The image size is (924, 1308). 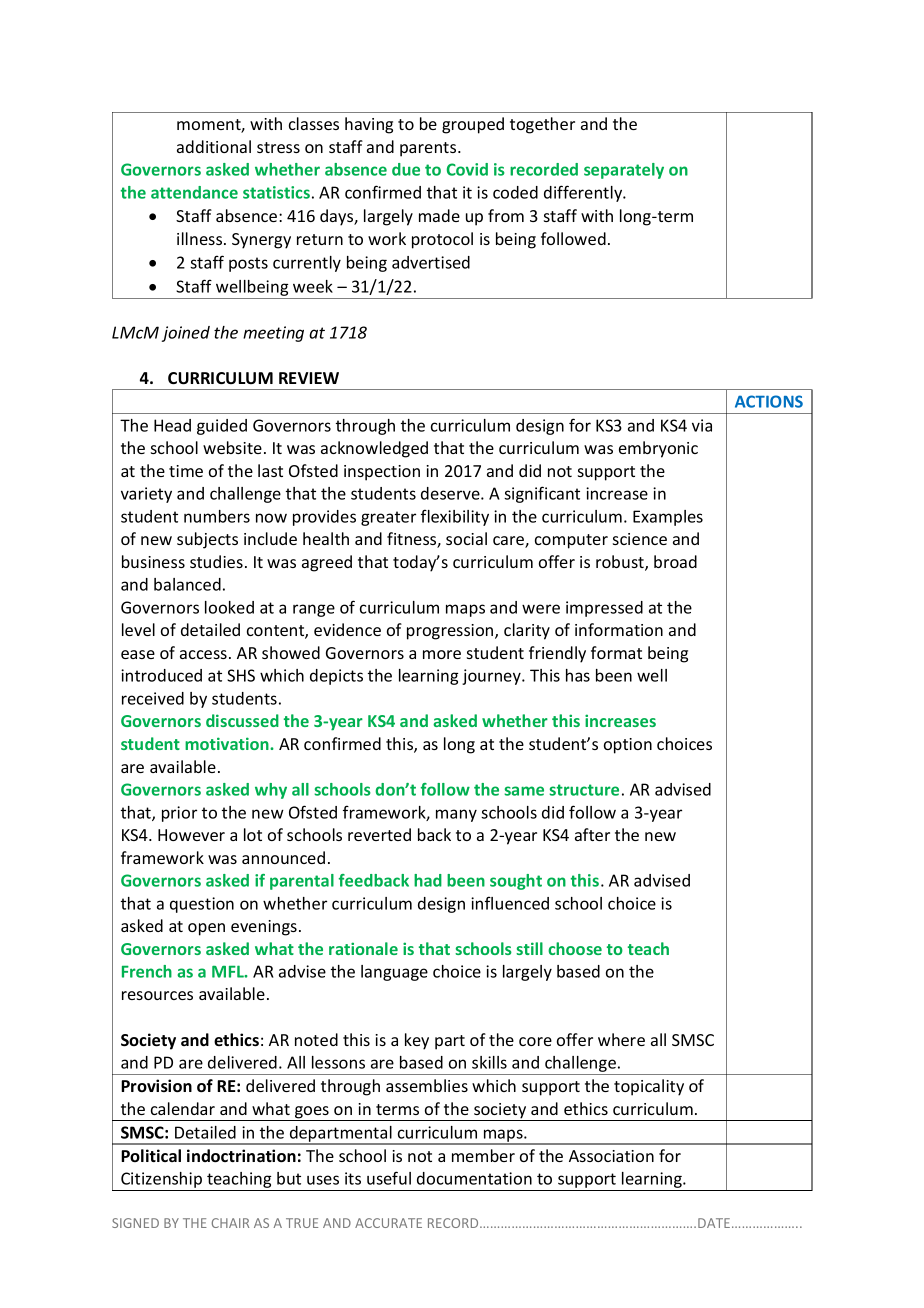 I want to click on guided, so click(x=222, y=427).
